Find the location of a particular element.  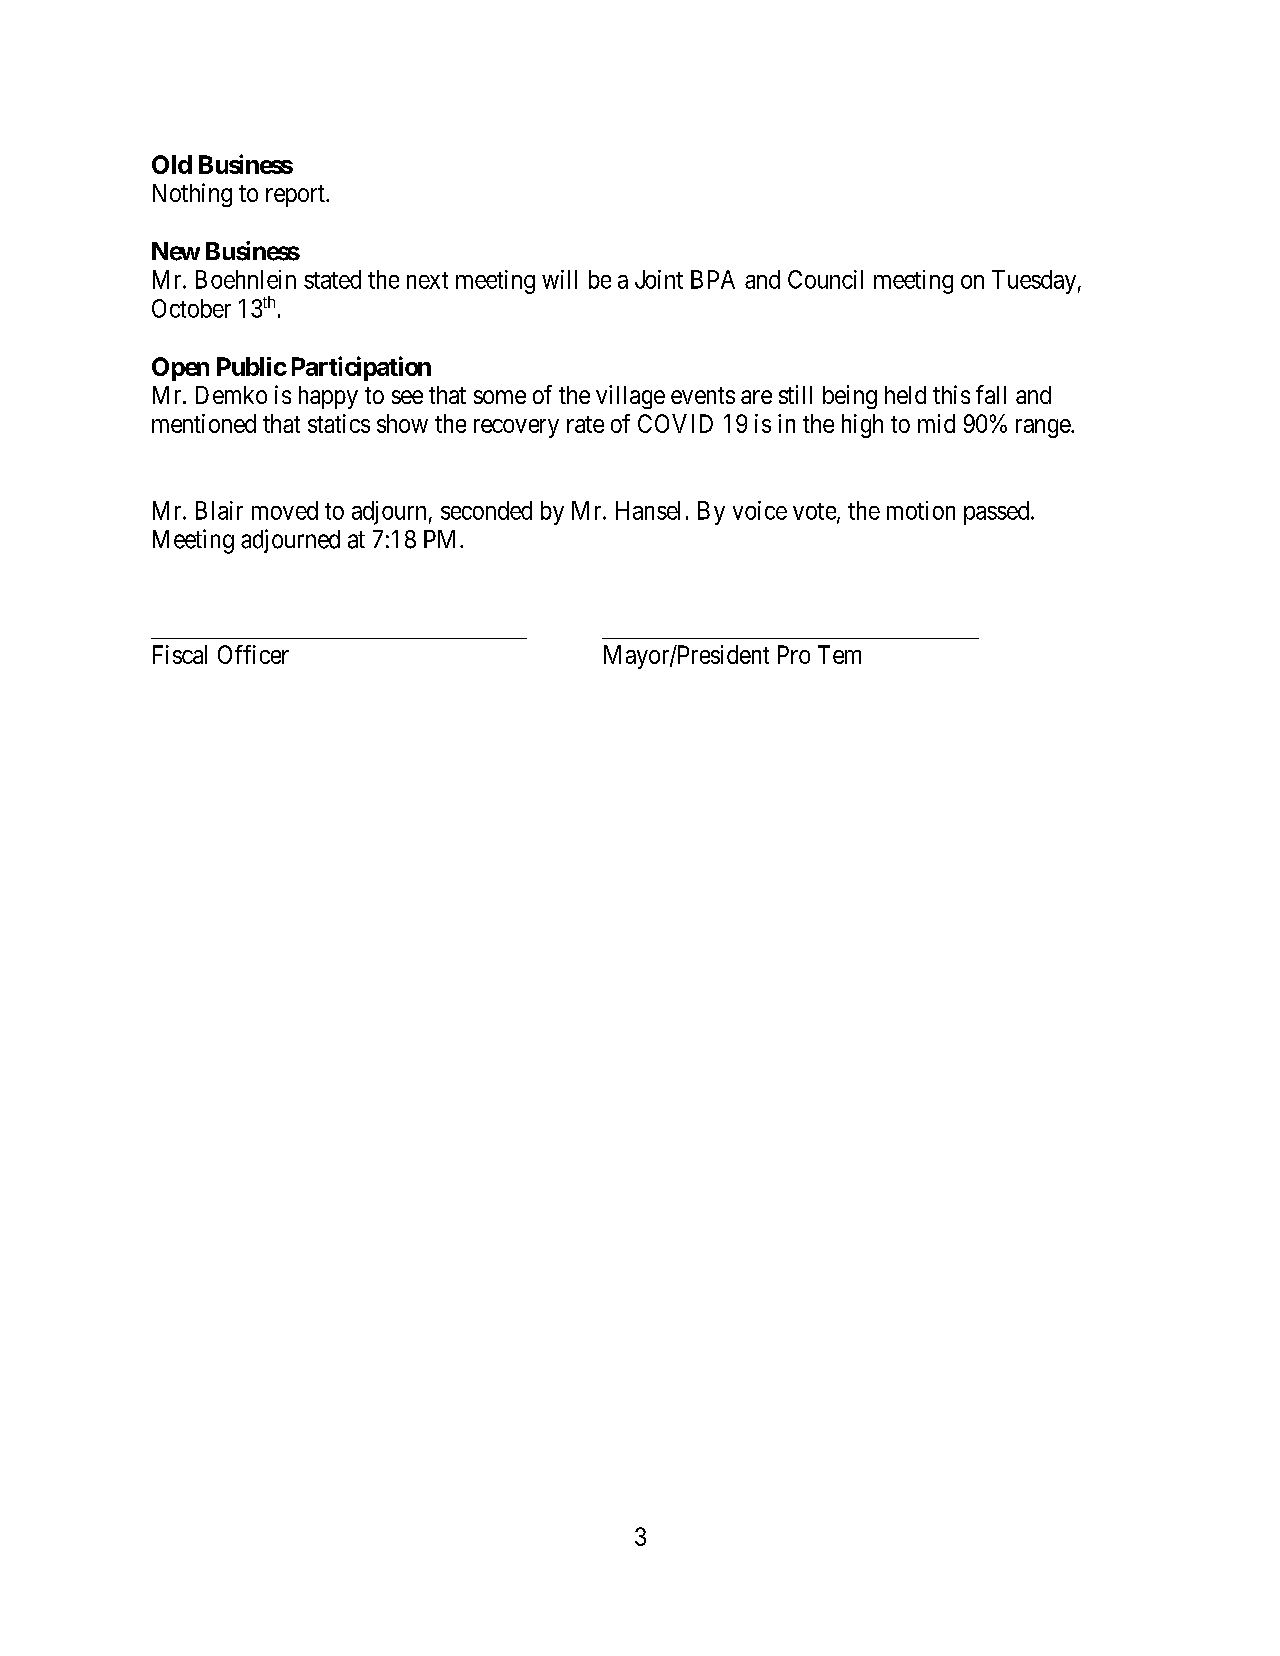

this is located at coordinates (951, 394).
